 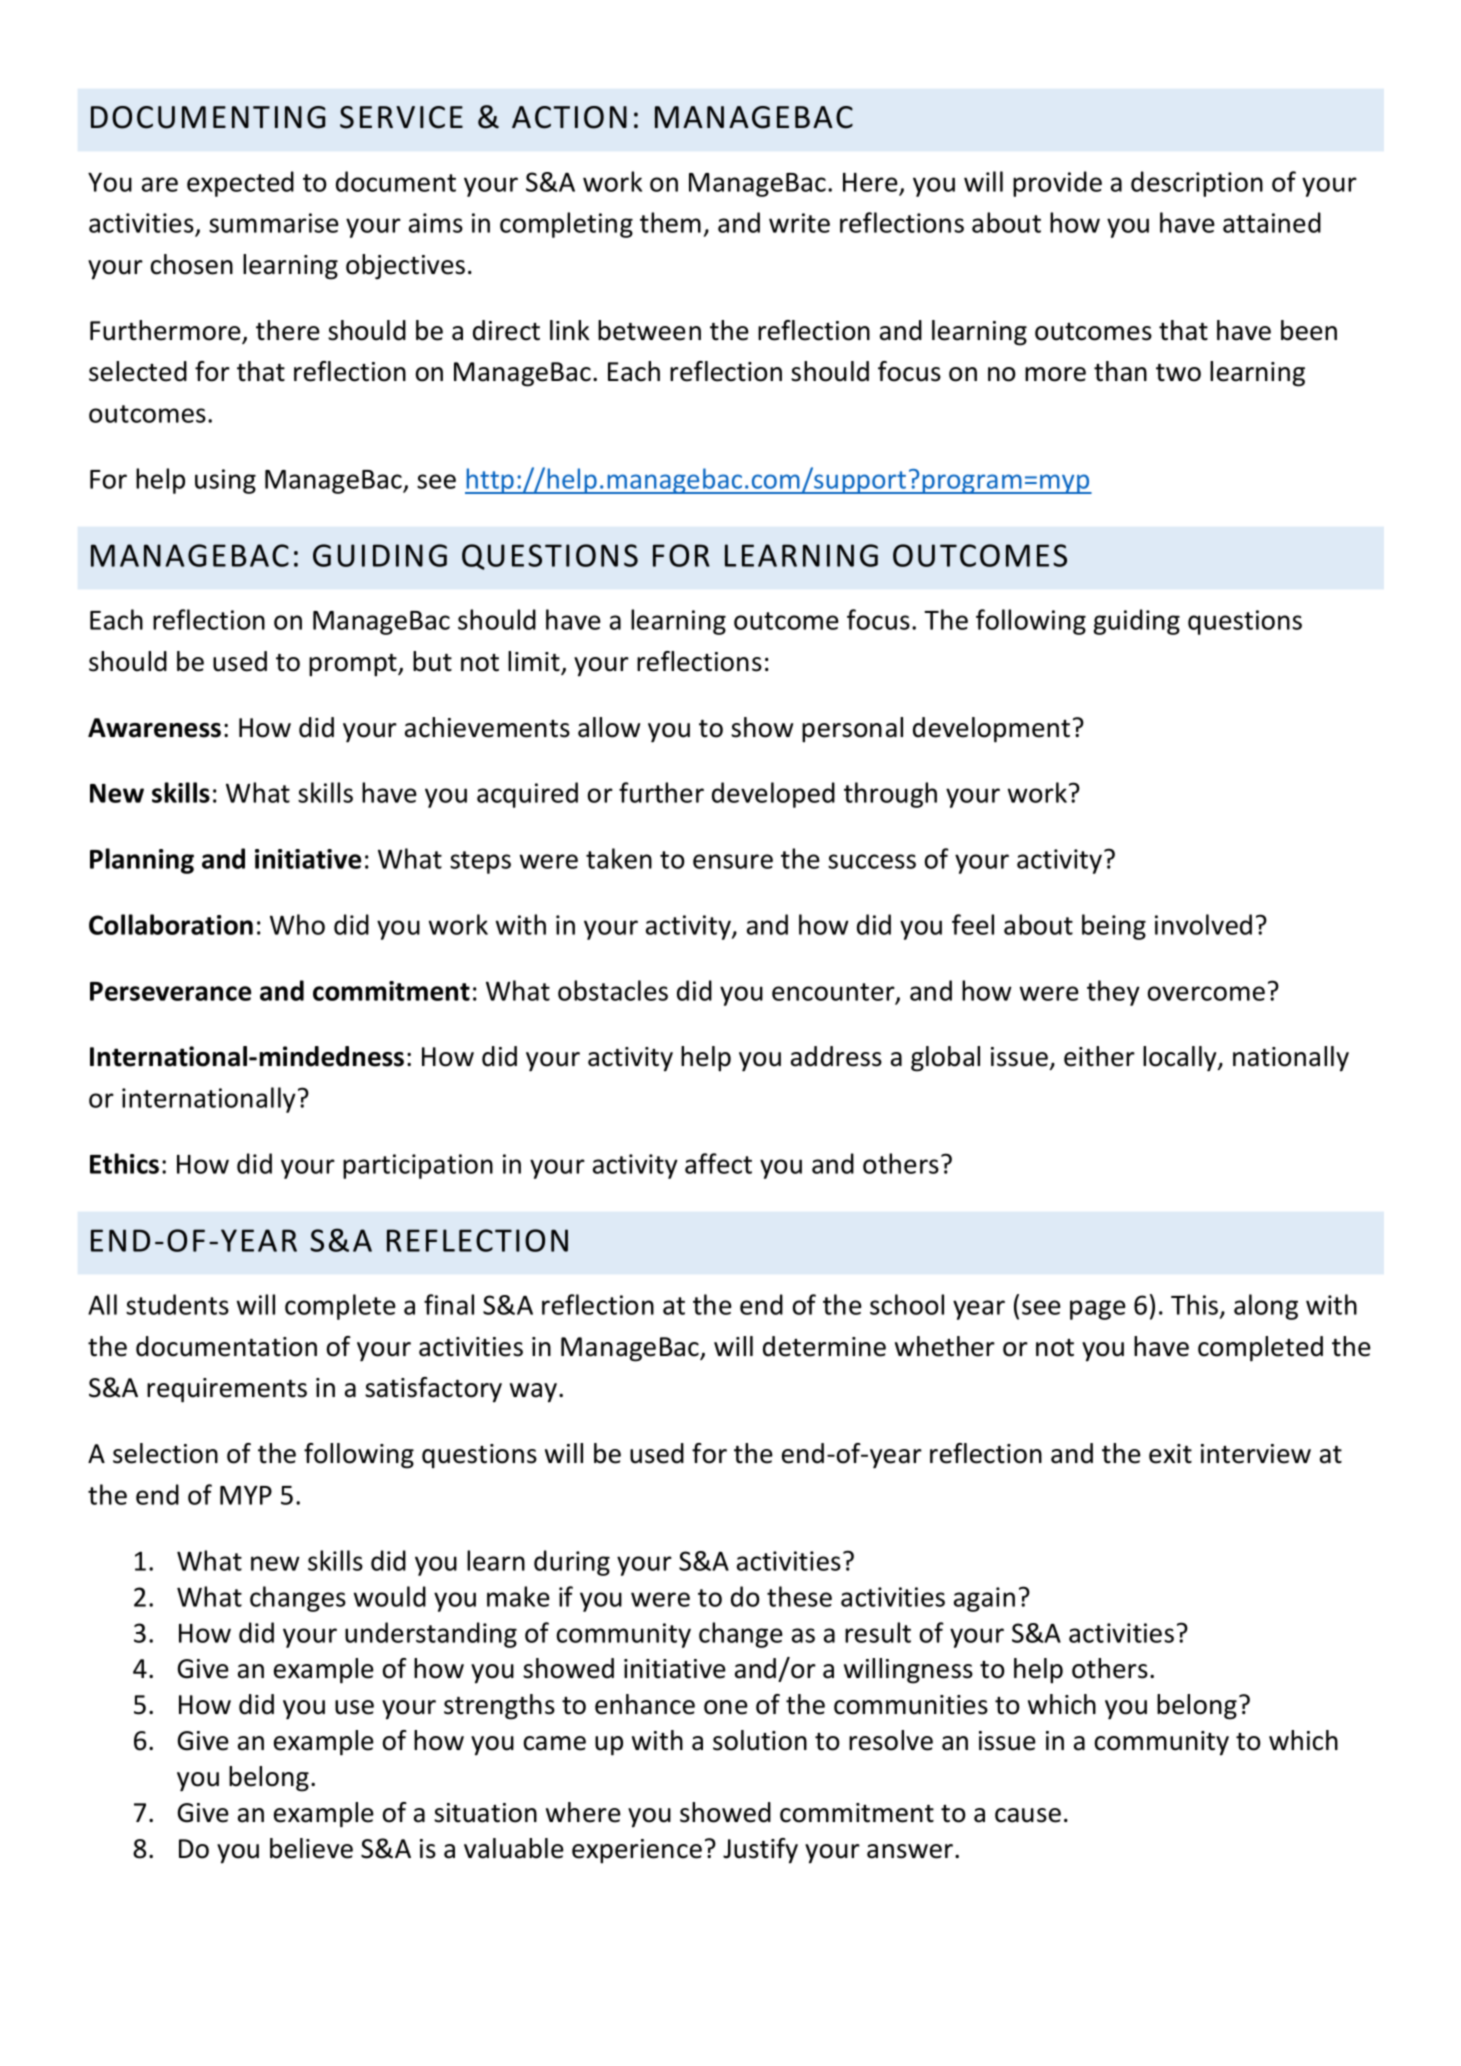 What do you see at coordinates (225, 481) in the document?
I see `using` at bounding box center [225, 481].
